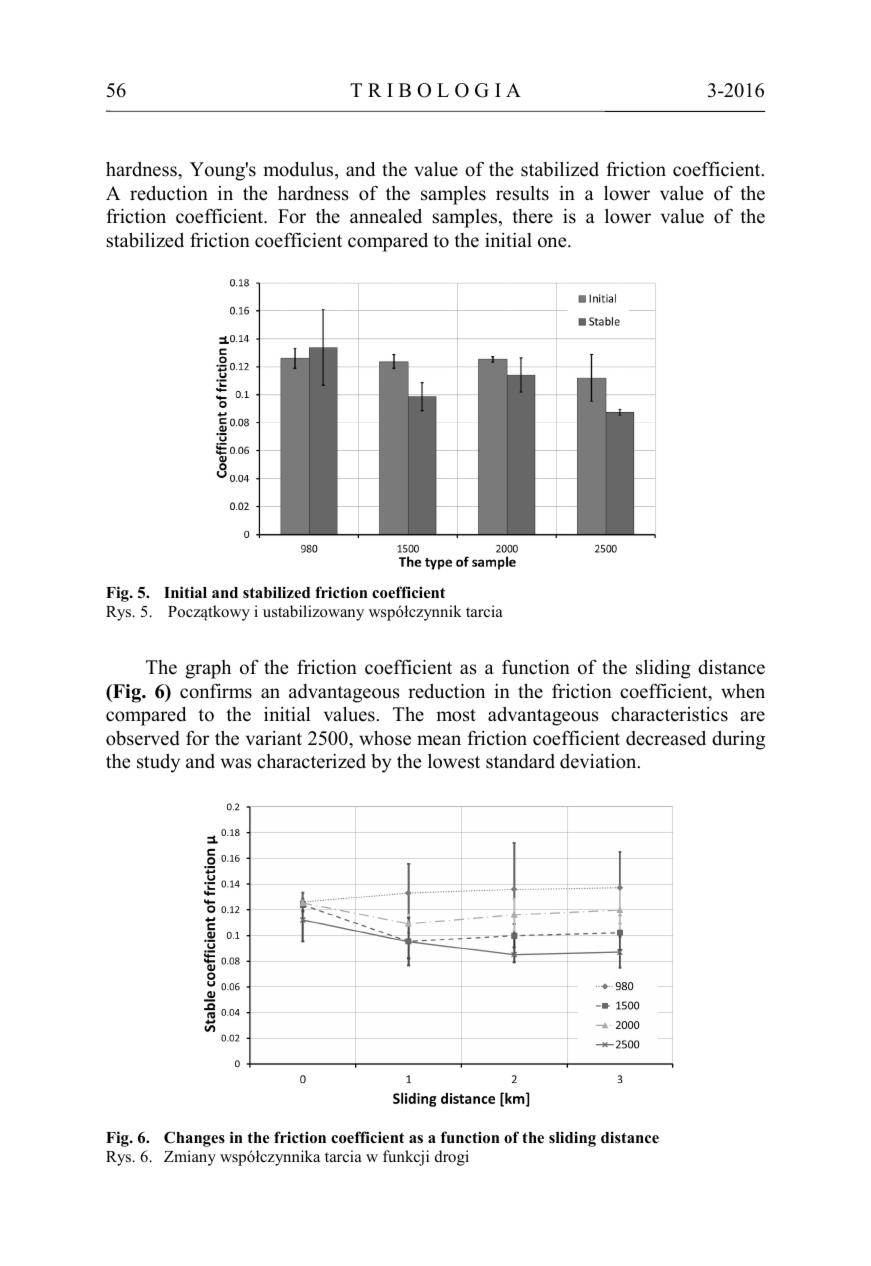 The height and width of the screenshot is (1266, 871). What do you see at coordinates (522, 193) in the screenshot?
I see `results` at bounding box center [522, 193].
